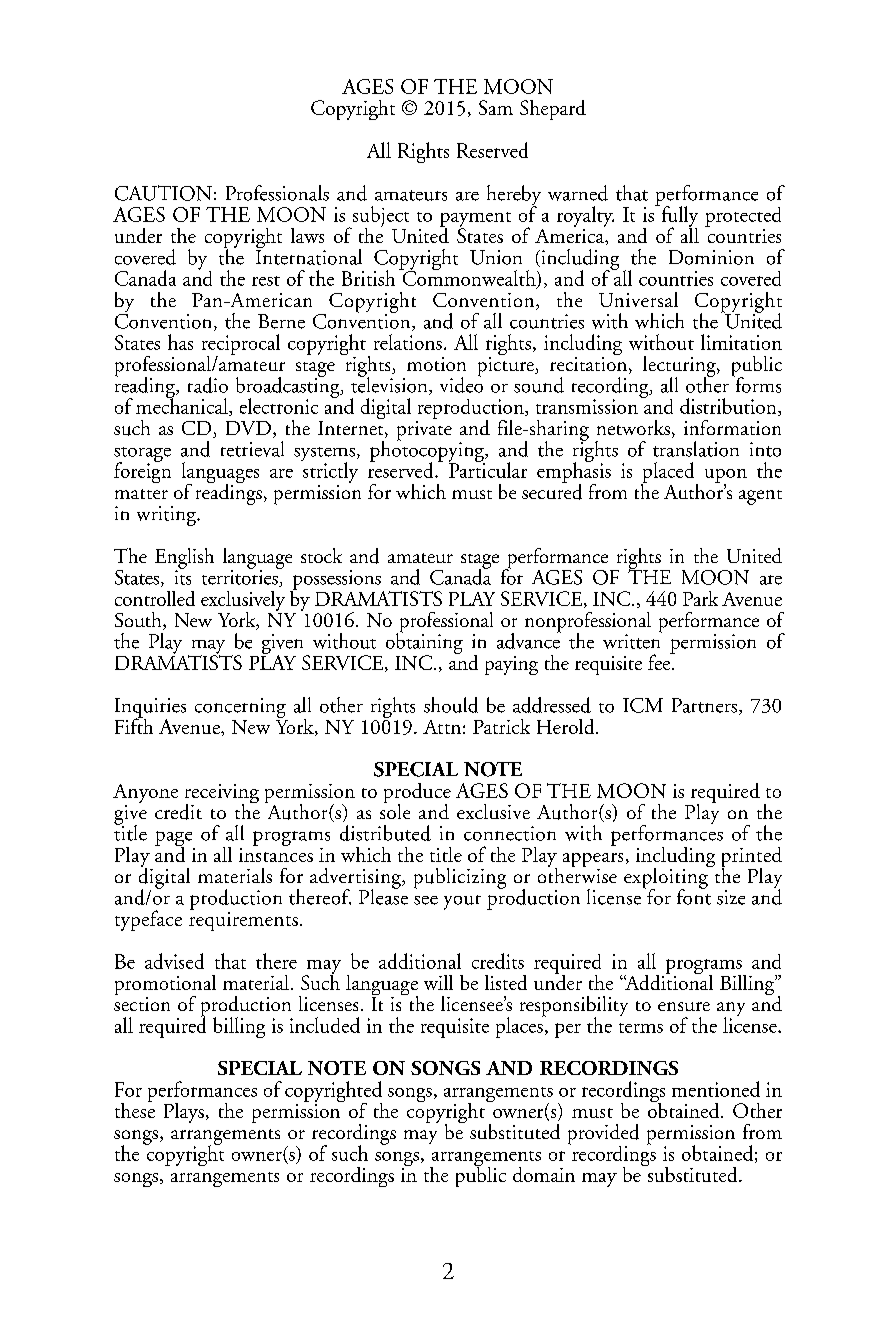 The width and height of the image is (896, 1323). What do you see at coordinates (252, 449) in the image?
I see `retrieval` at bounding box center [252, 449].
